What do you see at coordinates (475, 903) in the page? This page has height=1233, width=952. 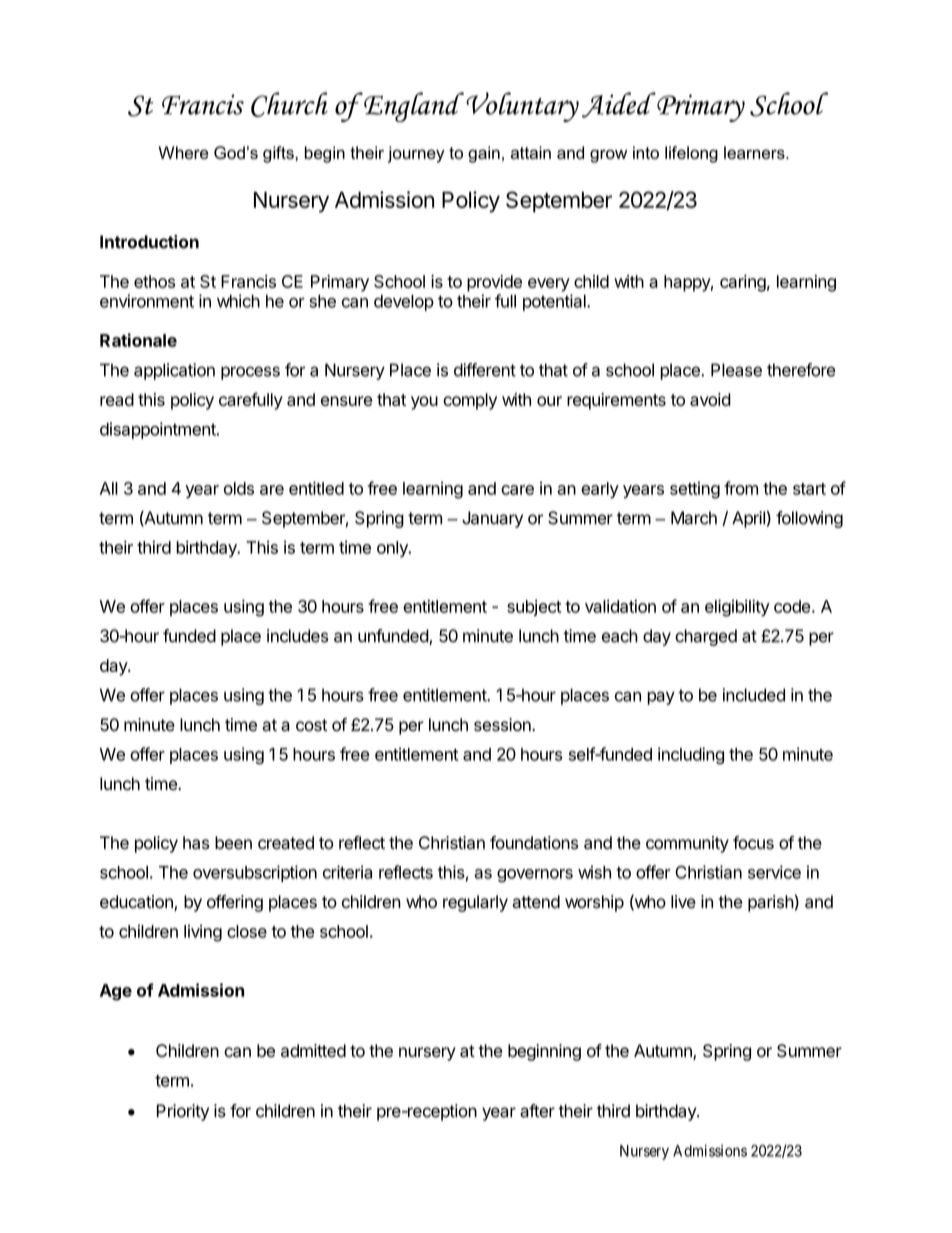 I see `regularly` at bounding box center [475, 903].
